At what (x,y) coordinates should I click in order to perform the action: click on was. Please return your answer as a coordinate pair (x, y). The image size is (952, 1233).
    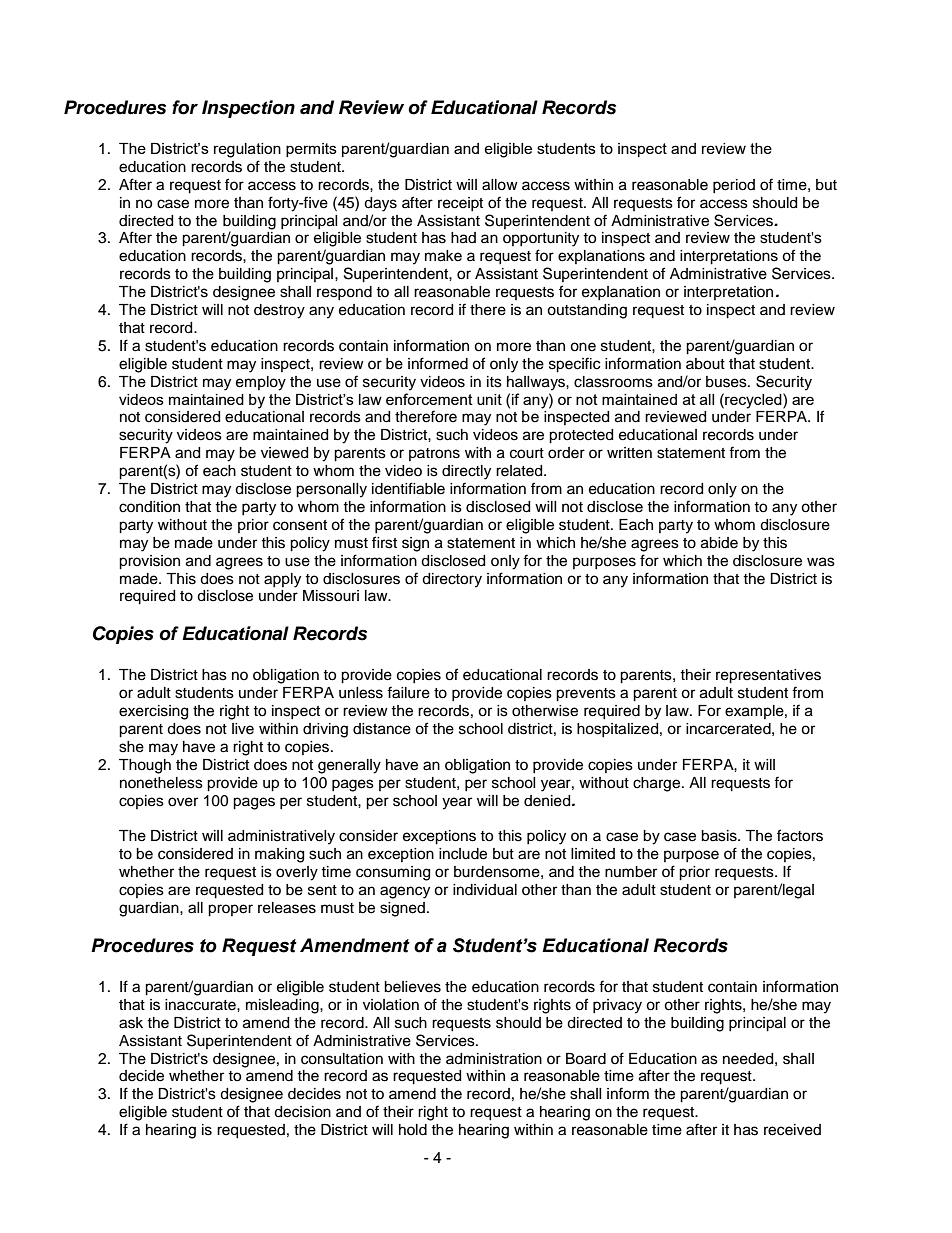
    Looking at the image, I should click on (821, 562).
